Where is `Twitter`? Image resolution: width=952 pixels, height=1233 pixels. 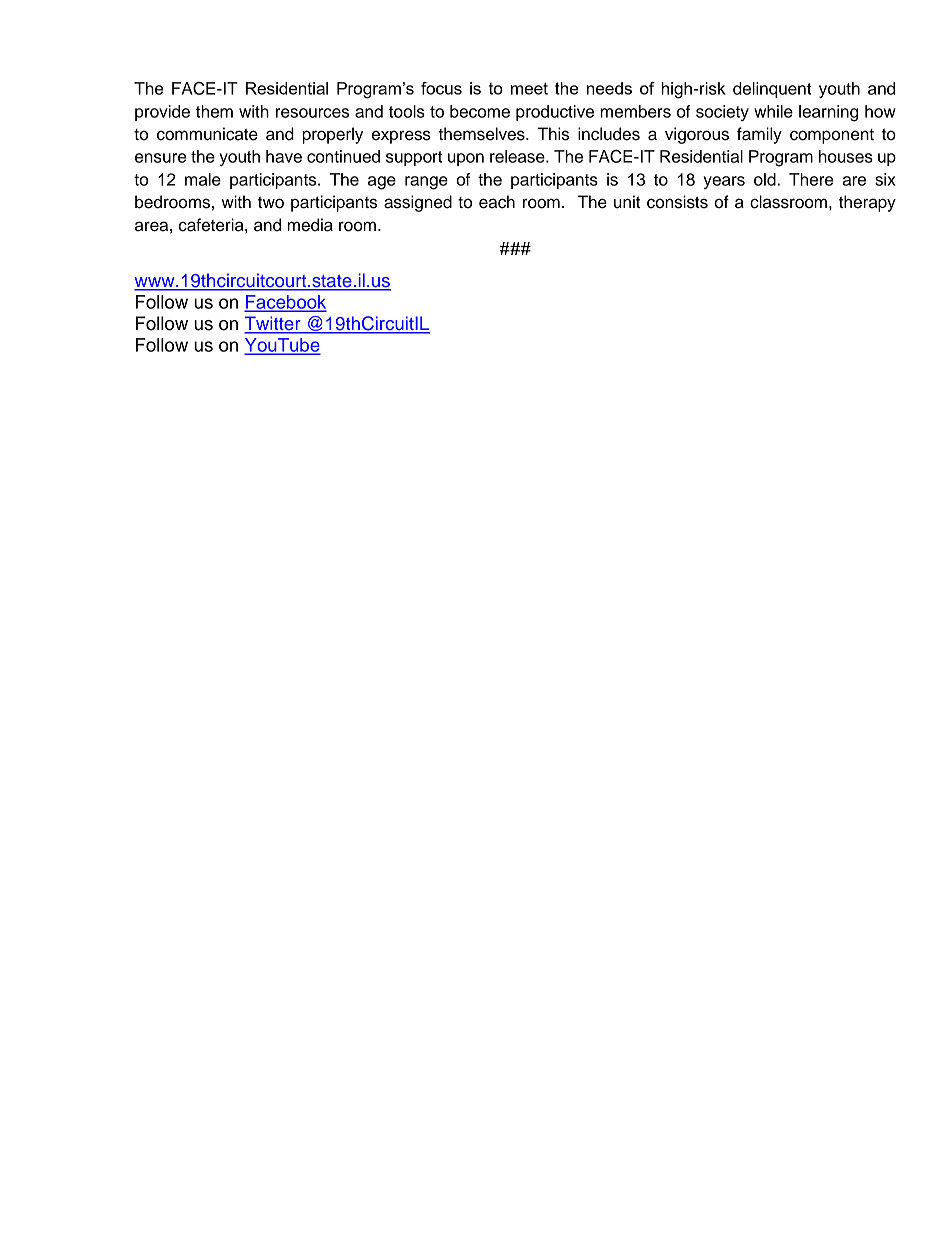 Twitter is located at coordinates (273, 324).
